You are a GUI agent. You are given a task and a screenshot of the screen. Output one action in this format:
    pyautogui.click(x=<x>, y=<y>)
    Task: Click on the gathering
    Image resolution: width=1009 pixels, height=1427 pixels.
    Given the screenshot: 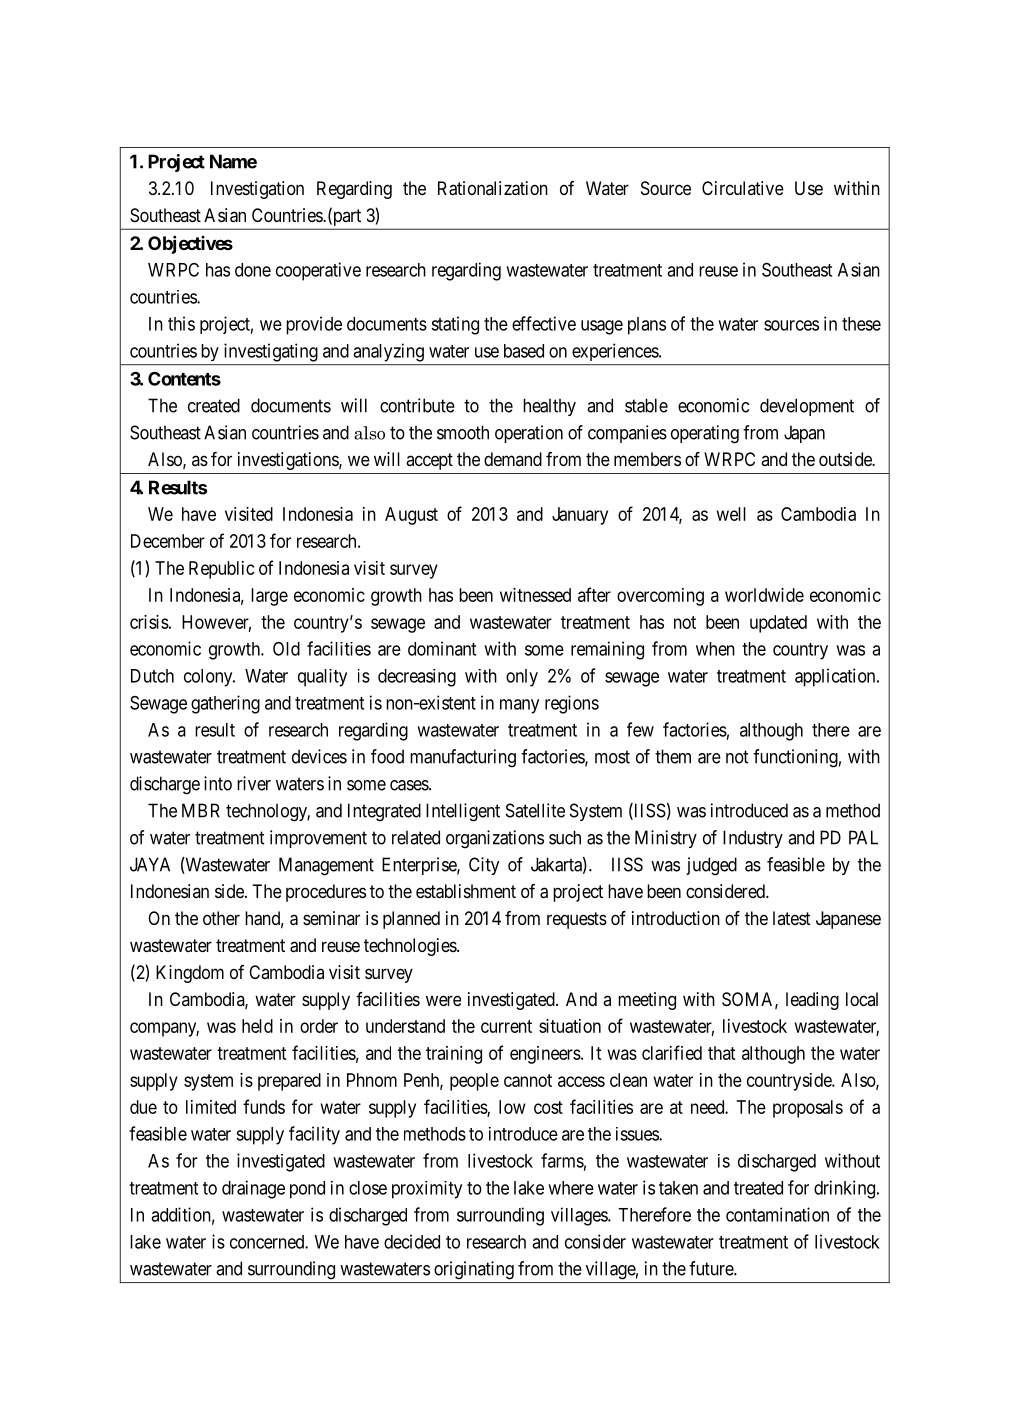 What is the action you would take?
    pyautogui.click(x=225, y=704)
